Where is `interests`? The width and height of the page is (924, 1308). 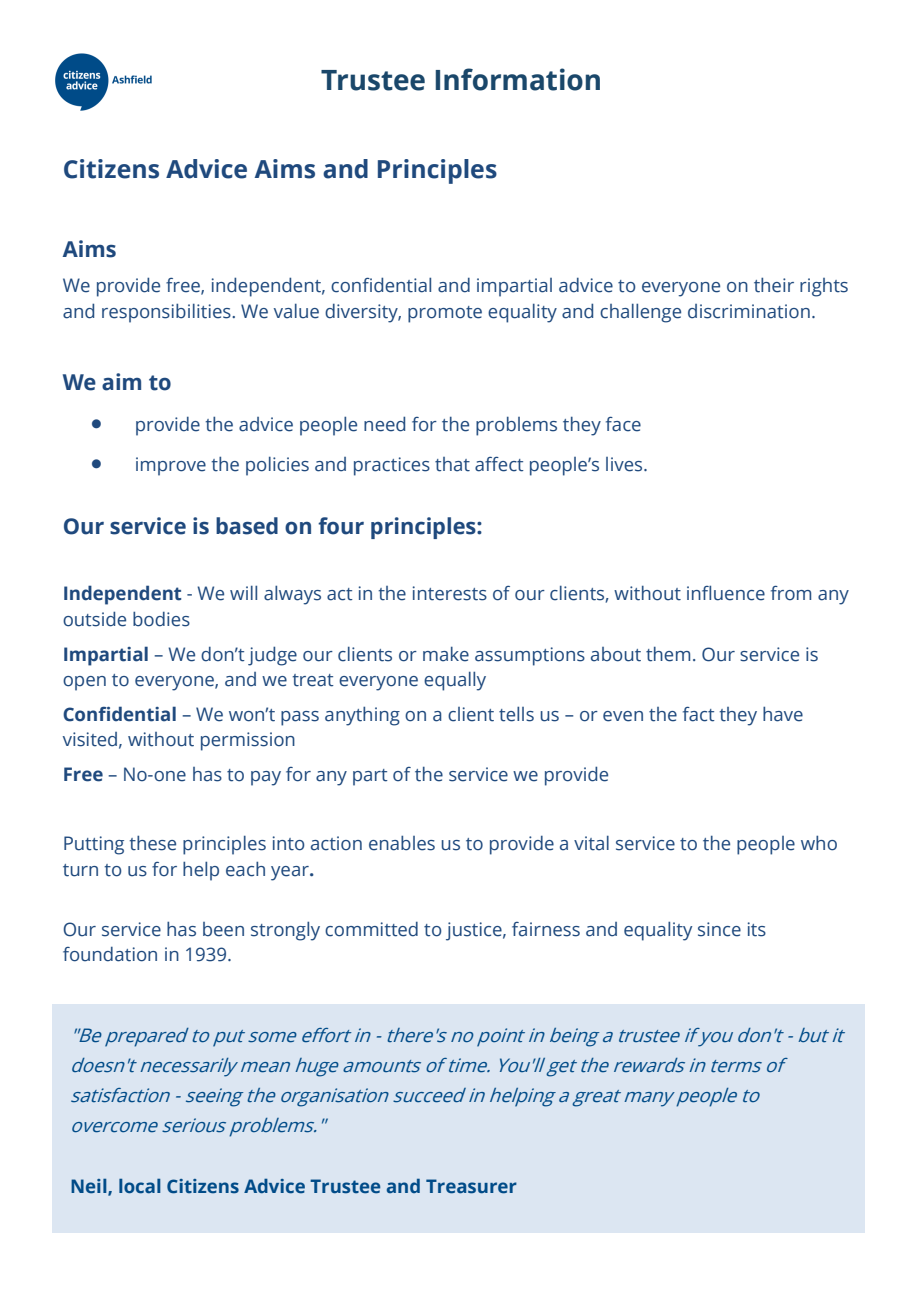 interests is located at coordinates (450, 593).
